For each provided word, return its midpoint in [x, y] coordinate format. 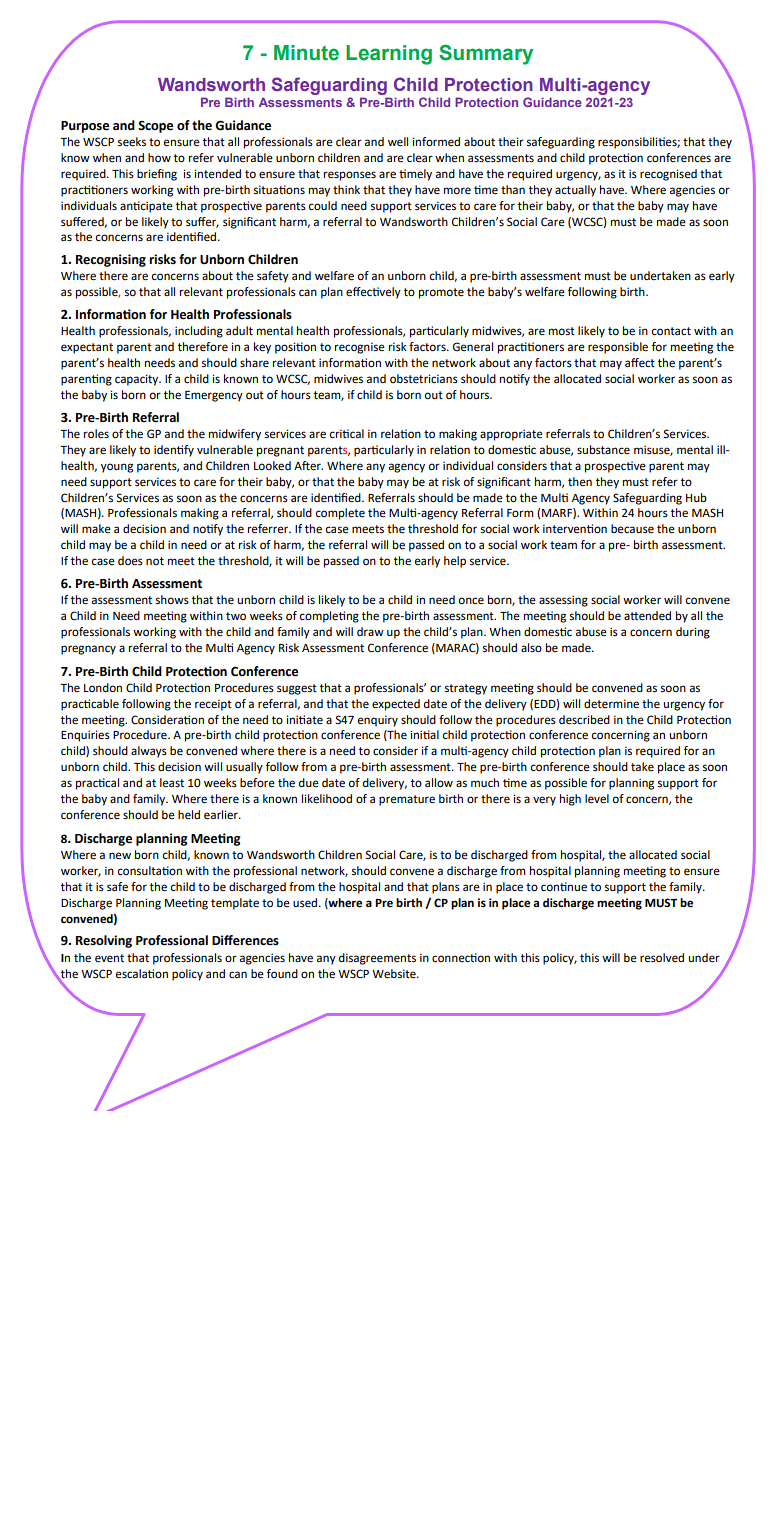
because [632, 529]
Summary [486, 54]
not [155, 561]
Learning [389, 55]
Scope [155, 127]
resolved [662, 958]
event [109, 958]
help [455, 562]
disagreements [377, 959]
